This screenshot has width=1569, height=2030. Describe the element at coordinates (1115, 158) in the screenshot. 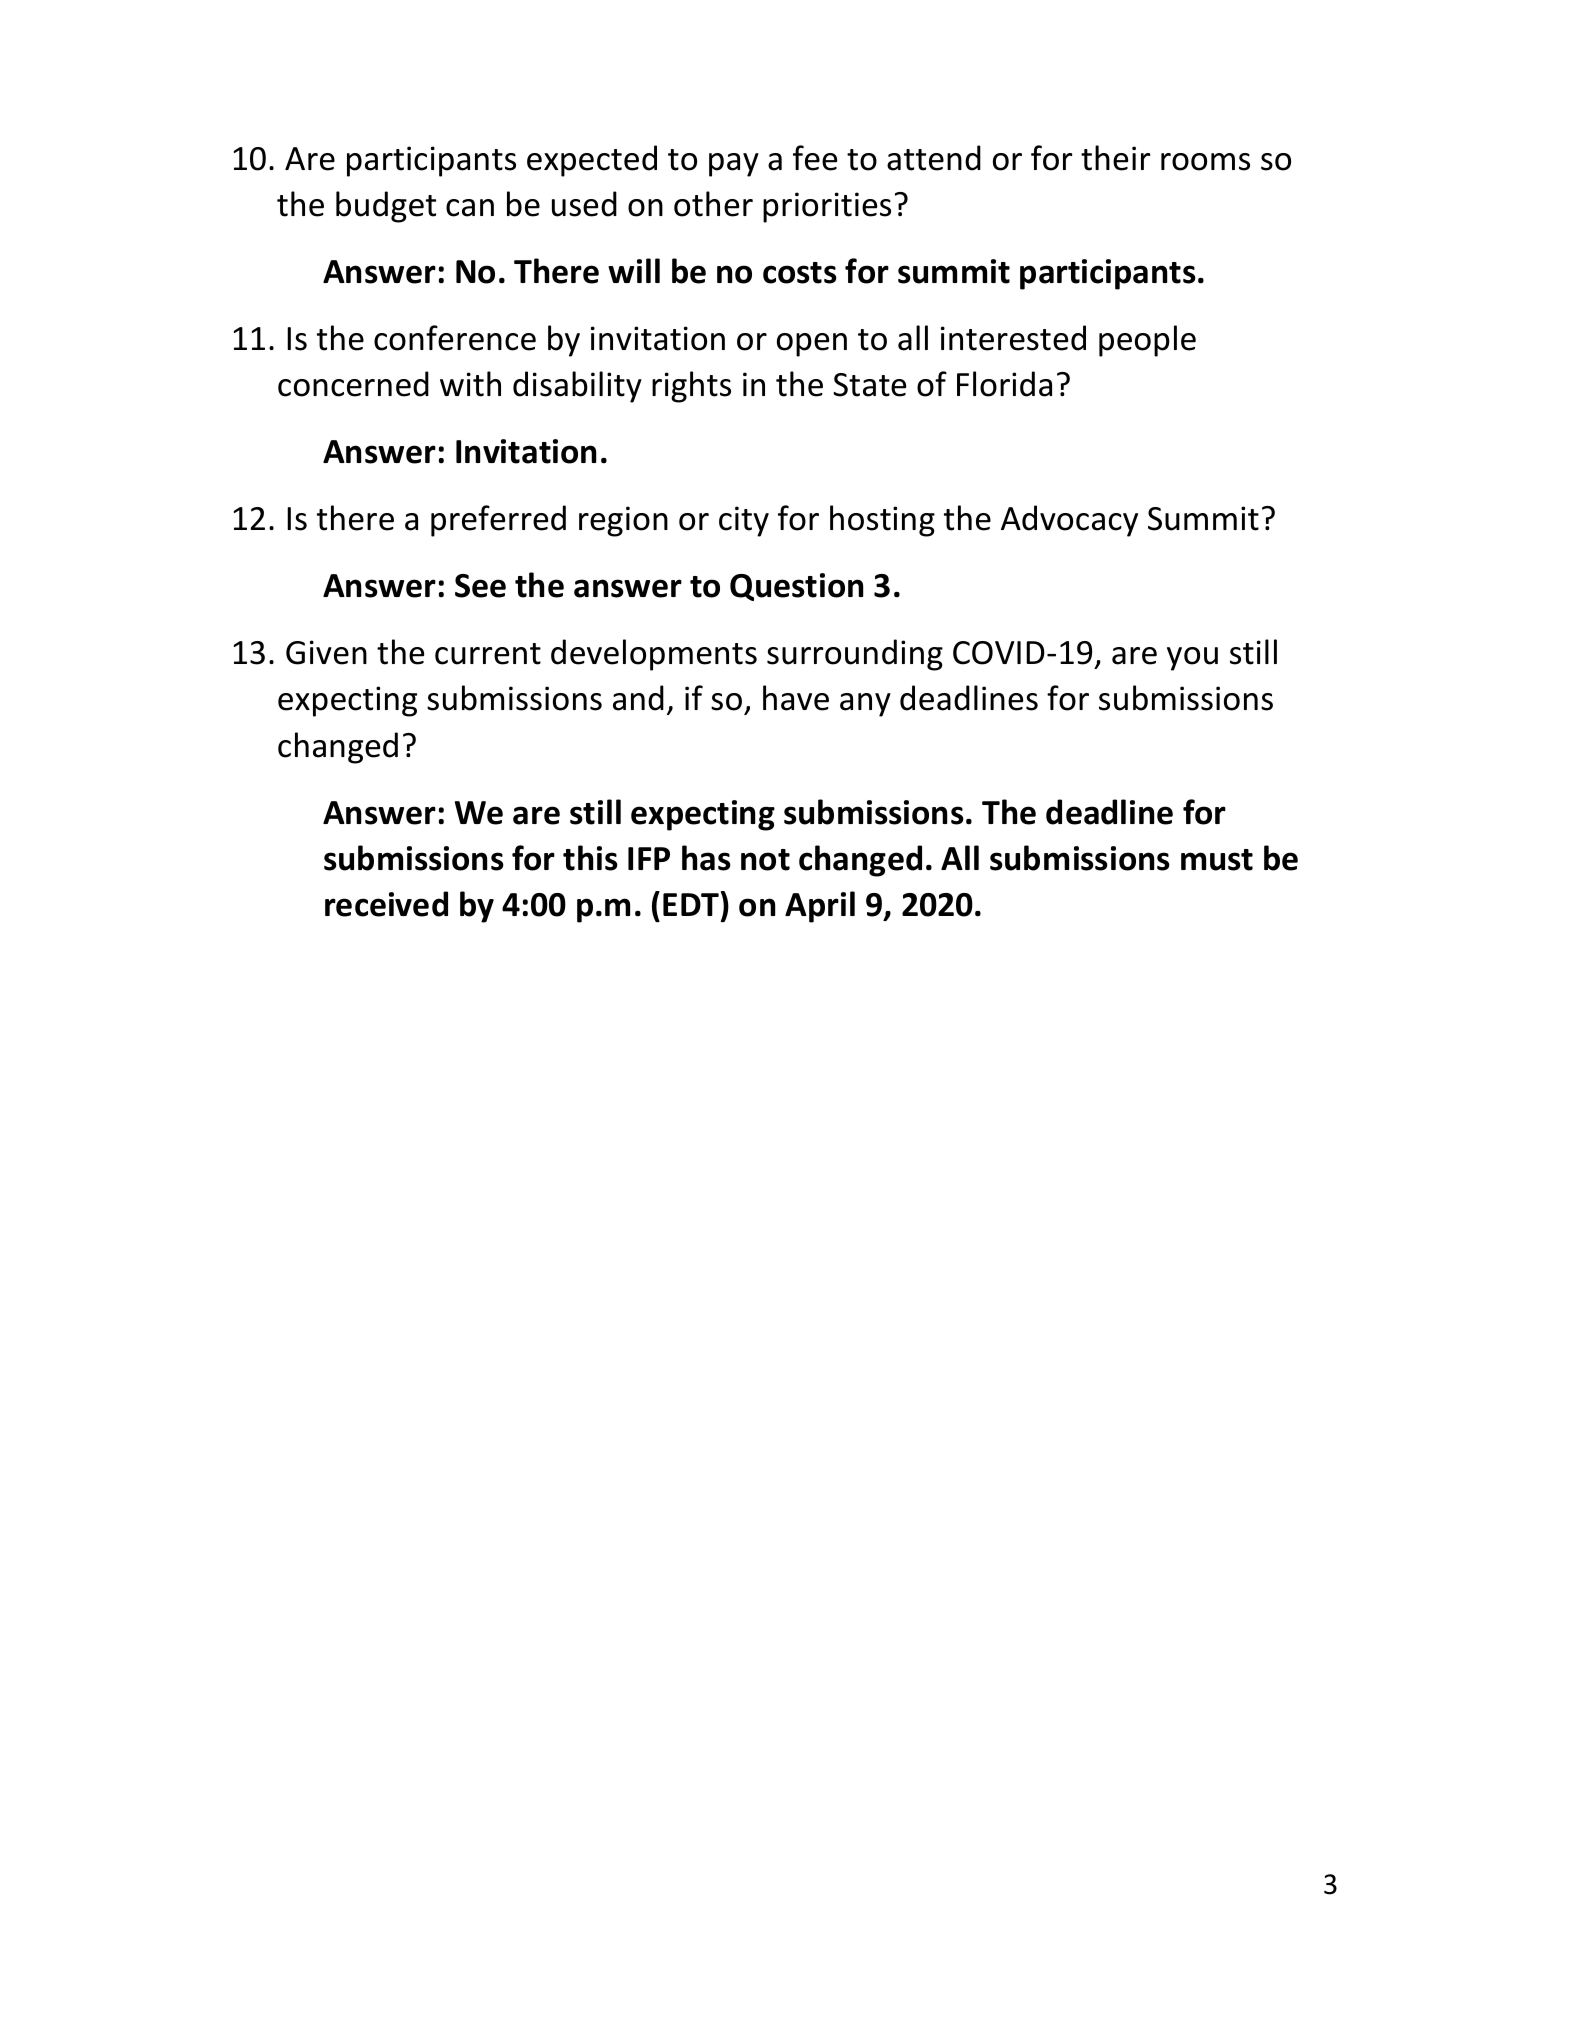

I see `their` at that location.
